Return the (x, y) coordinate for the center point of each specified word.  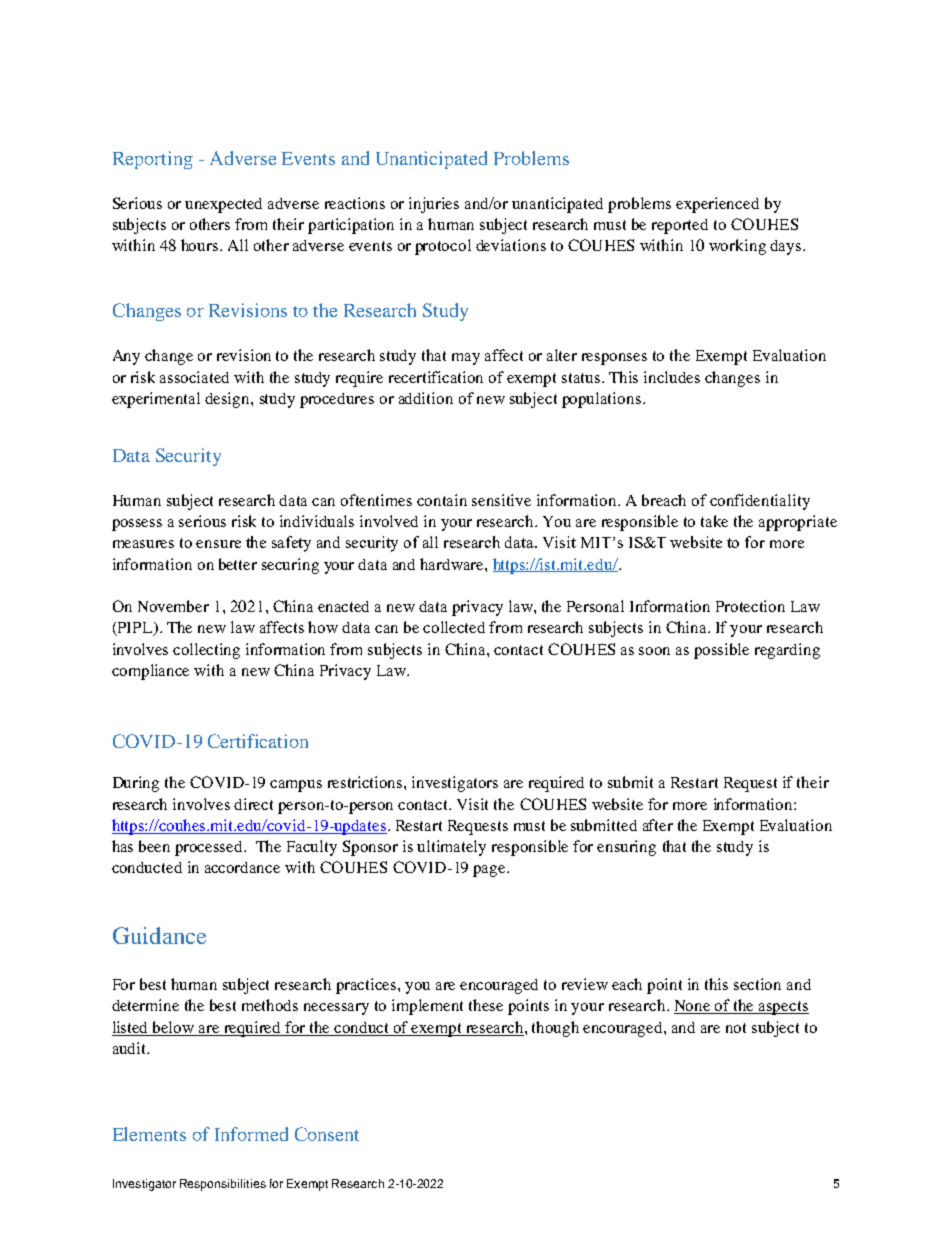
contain (442, 500)
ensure (218, 544)
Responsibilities (223, 1185)
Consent (327, 1134)
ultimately (451, 848)
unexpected (223, 205)
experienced (717, 205)
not (736, 1028)
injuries (434, 205)
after (658, 825)
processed (210, 848)
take (714, 521)
